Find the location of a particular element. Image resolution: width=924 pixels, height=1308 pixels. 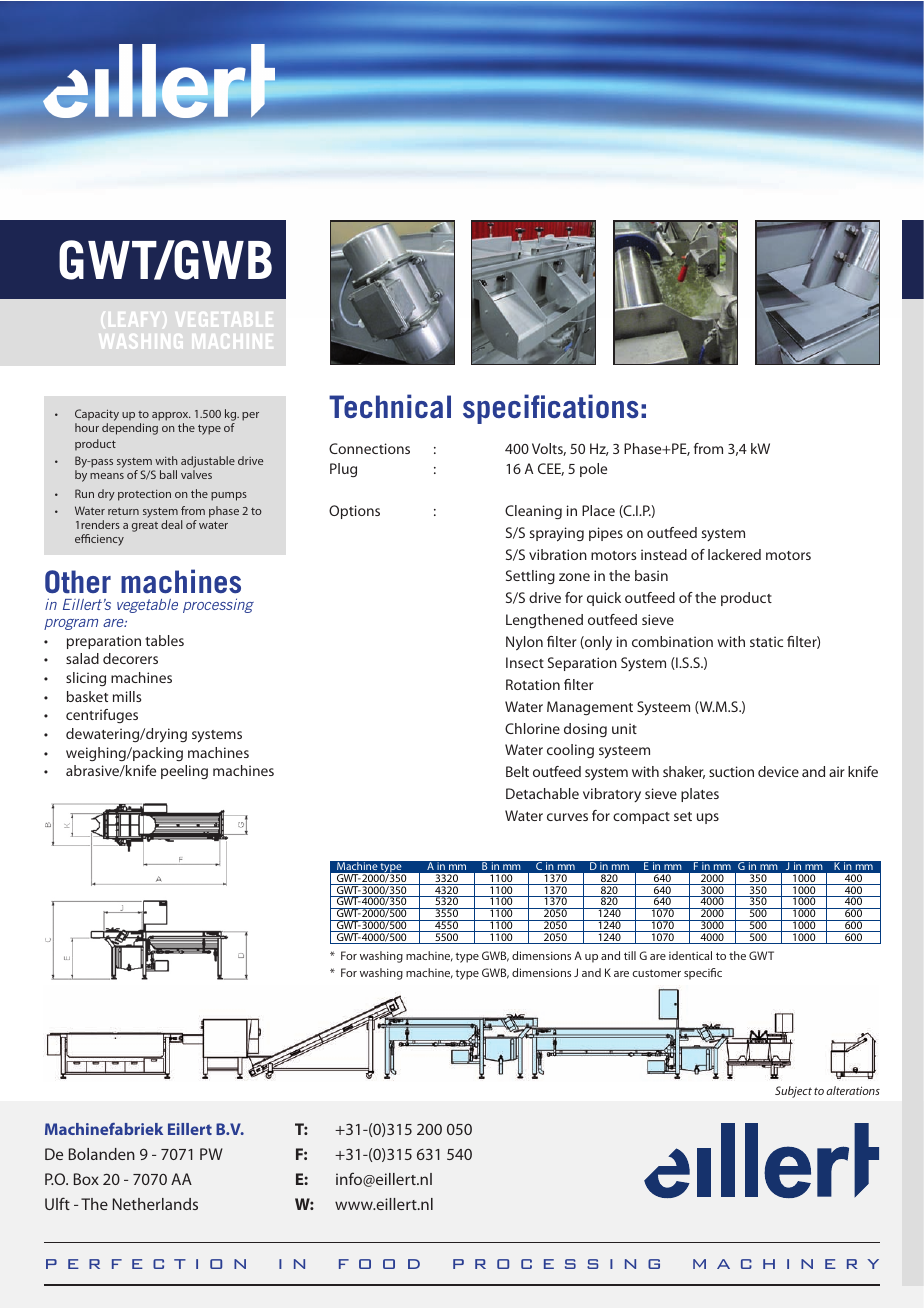

Box is located at coordinates (86, 1179).
